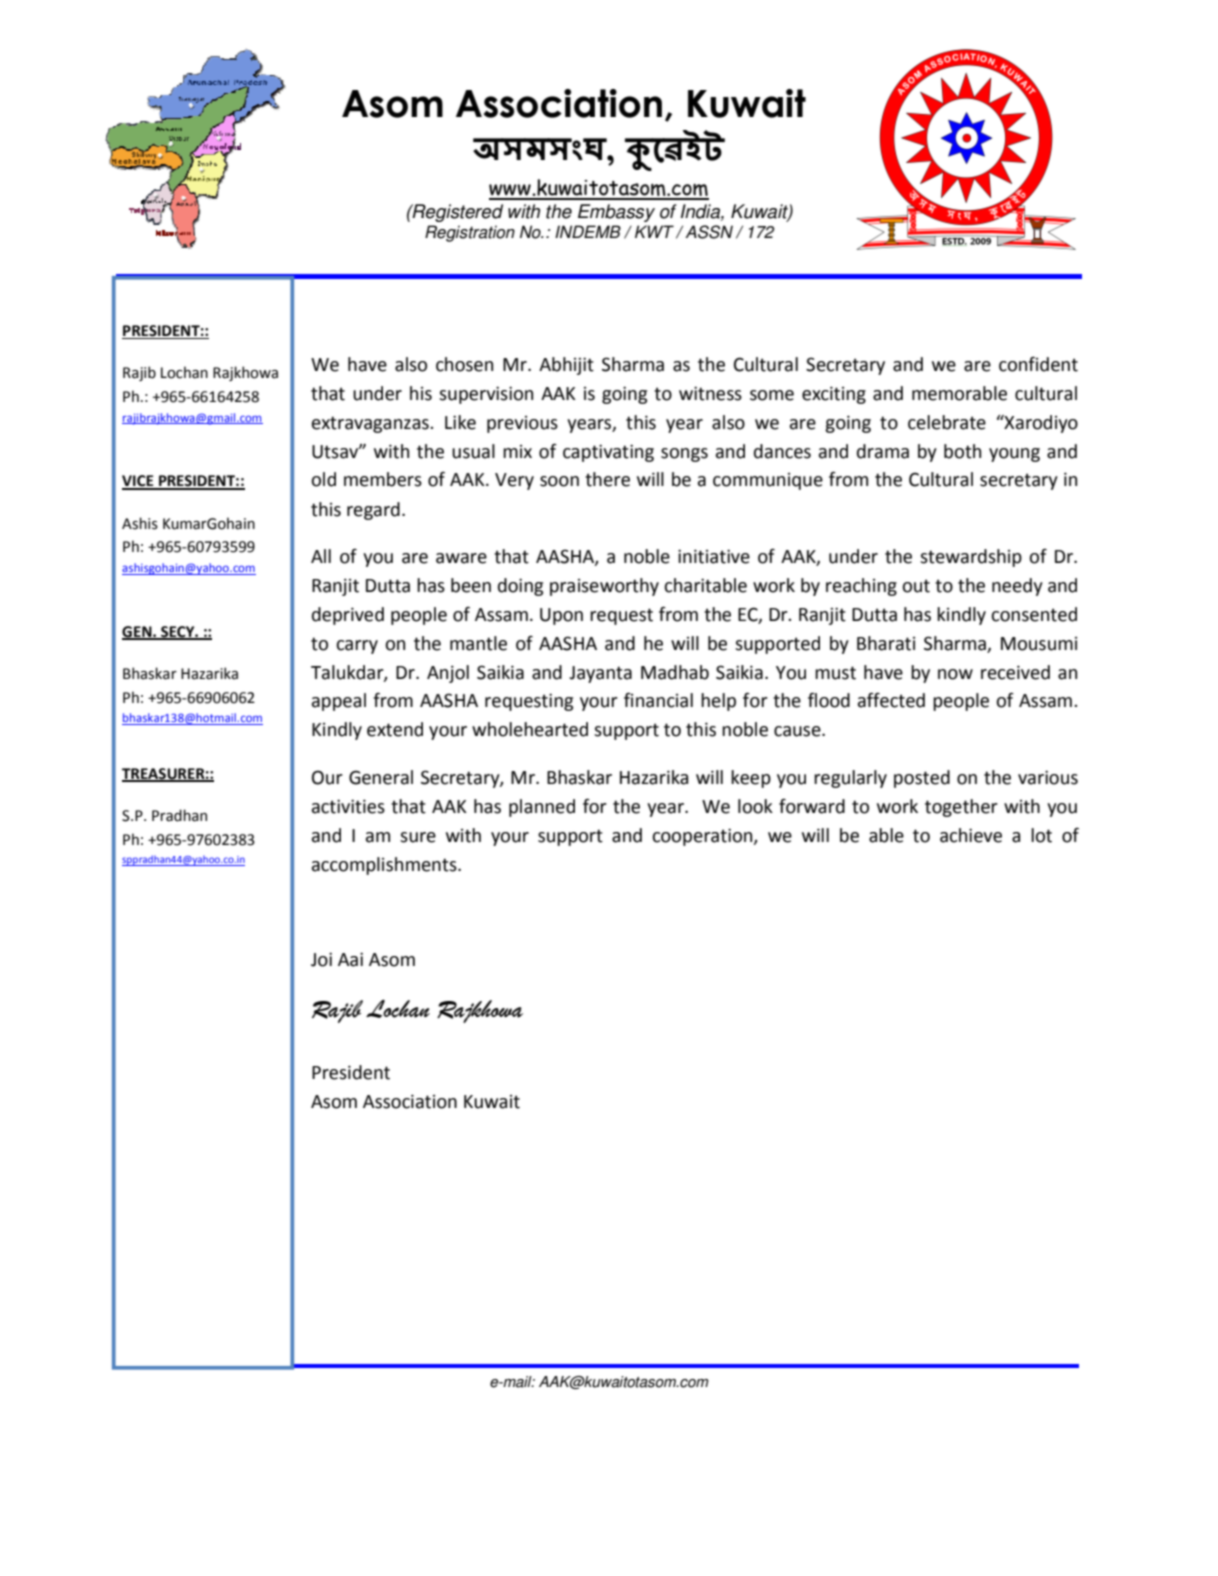 This document has width=1218, height=1576. What do you see at coordinates (703, 837) in the document?
I see `cooperation` at bounding box center [703, 837].
